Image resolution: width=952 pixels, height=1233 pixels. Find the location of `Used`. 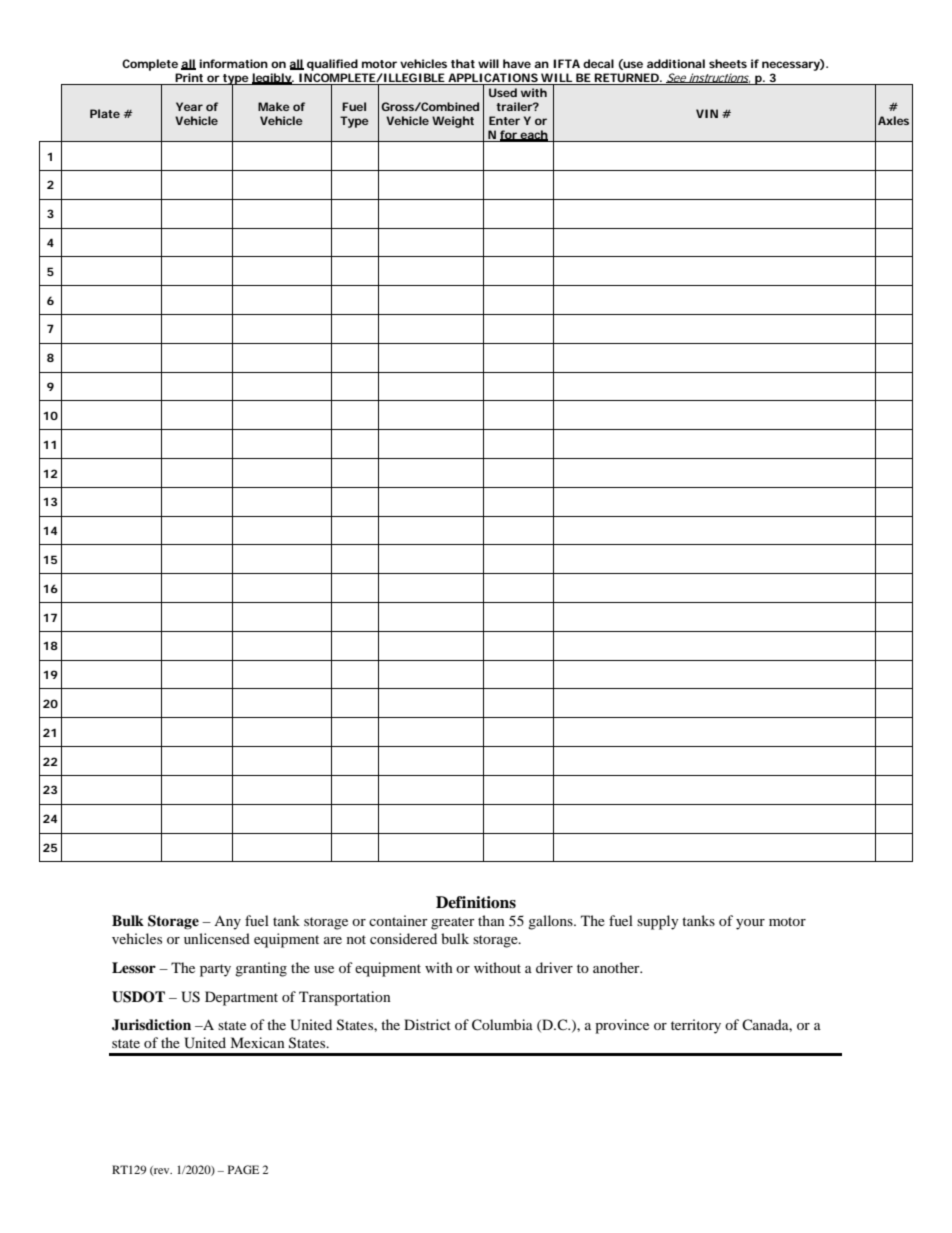

Used is located at coordinates (503, 92).
